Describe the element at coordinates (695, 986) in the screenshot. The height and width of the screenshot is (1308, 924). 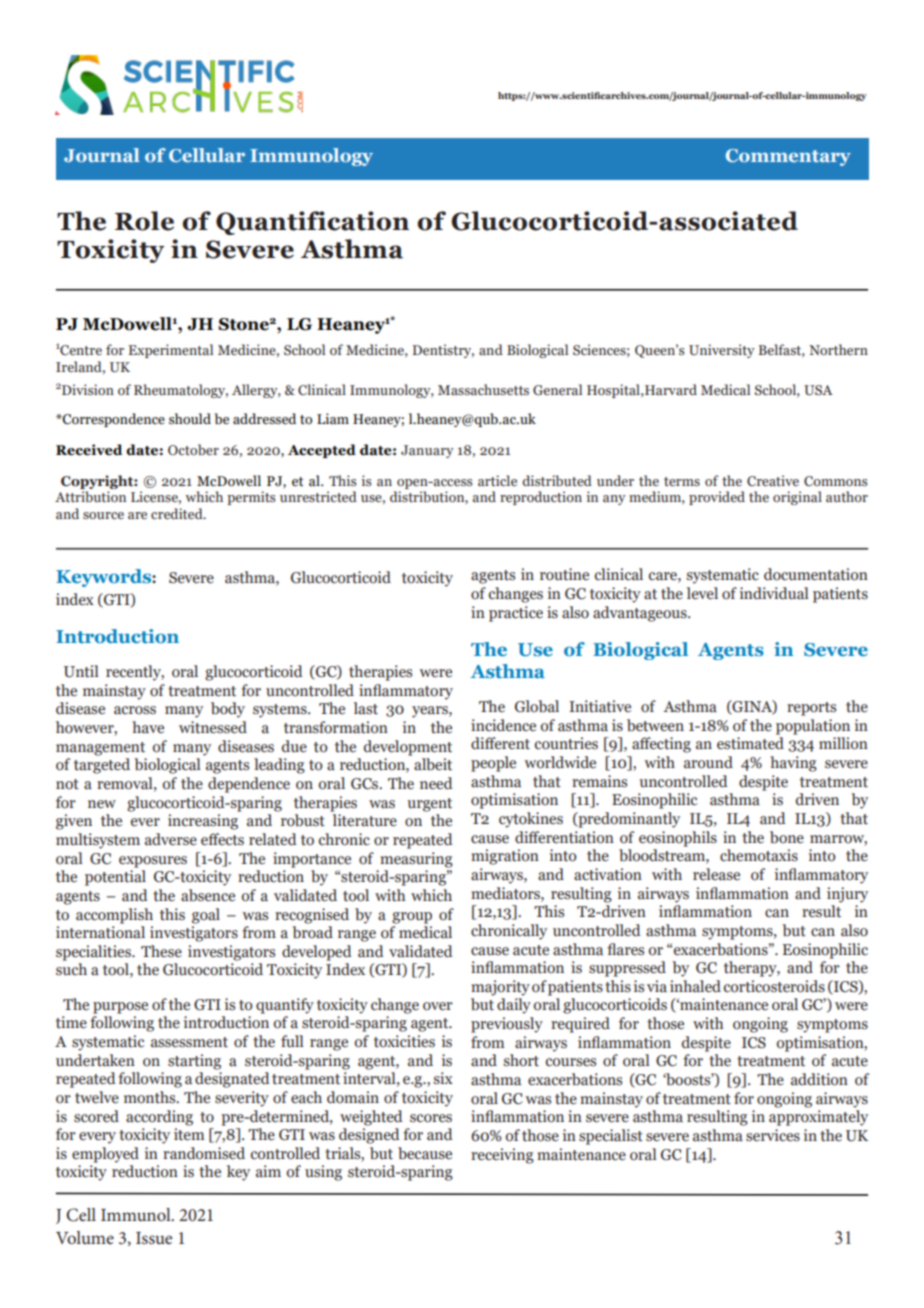
I see `inhaled` at that location.
